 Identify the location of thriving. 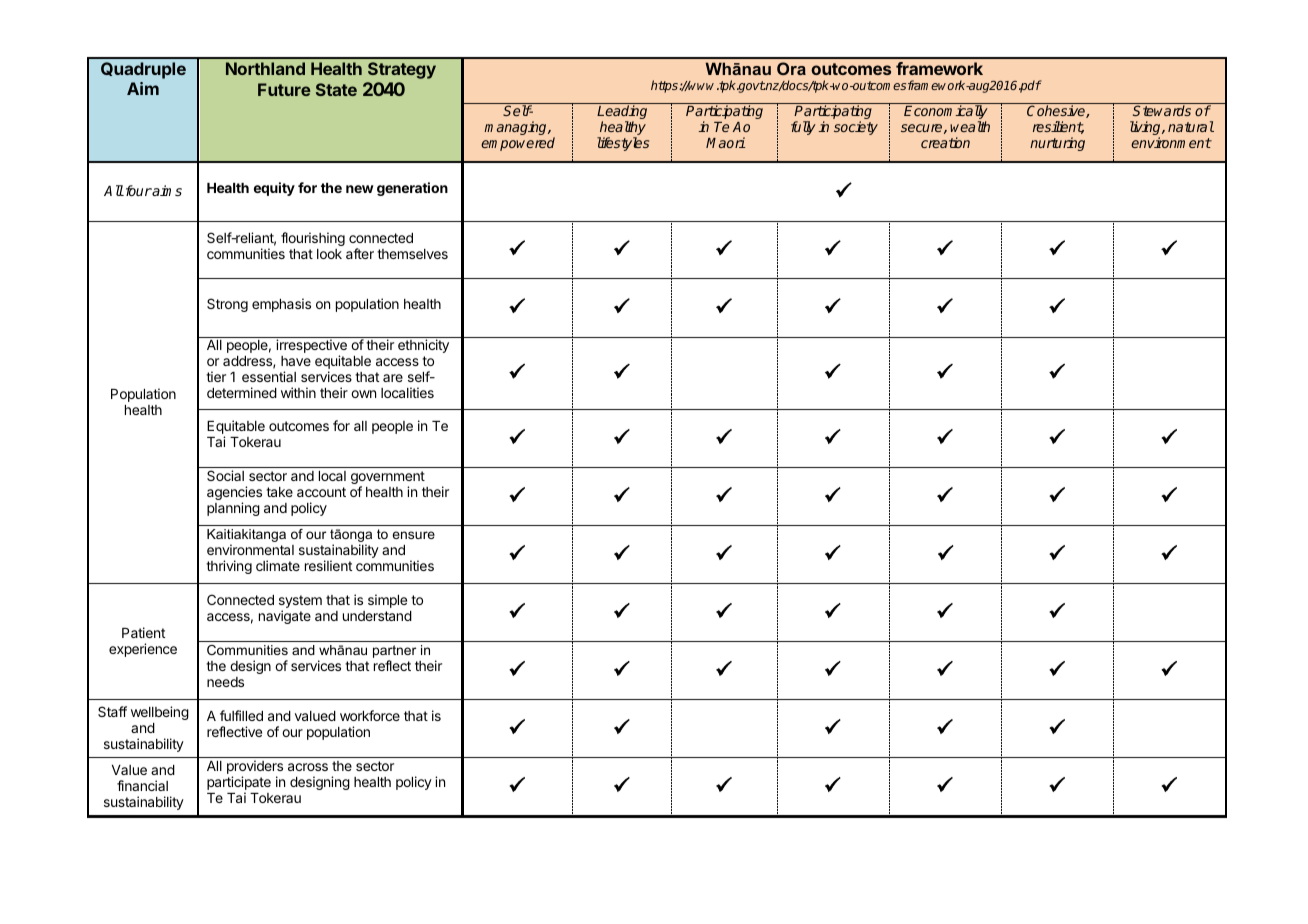
(229, 567).
